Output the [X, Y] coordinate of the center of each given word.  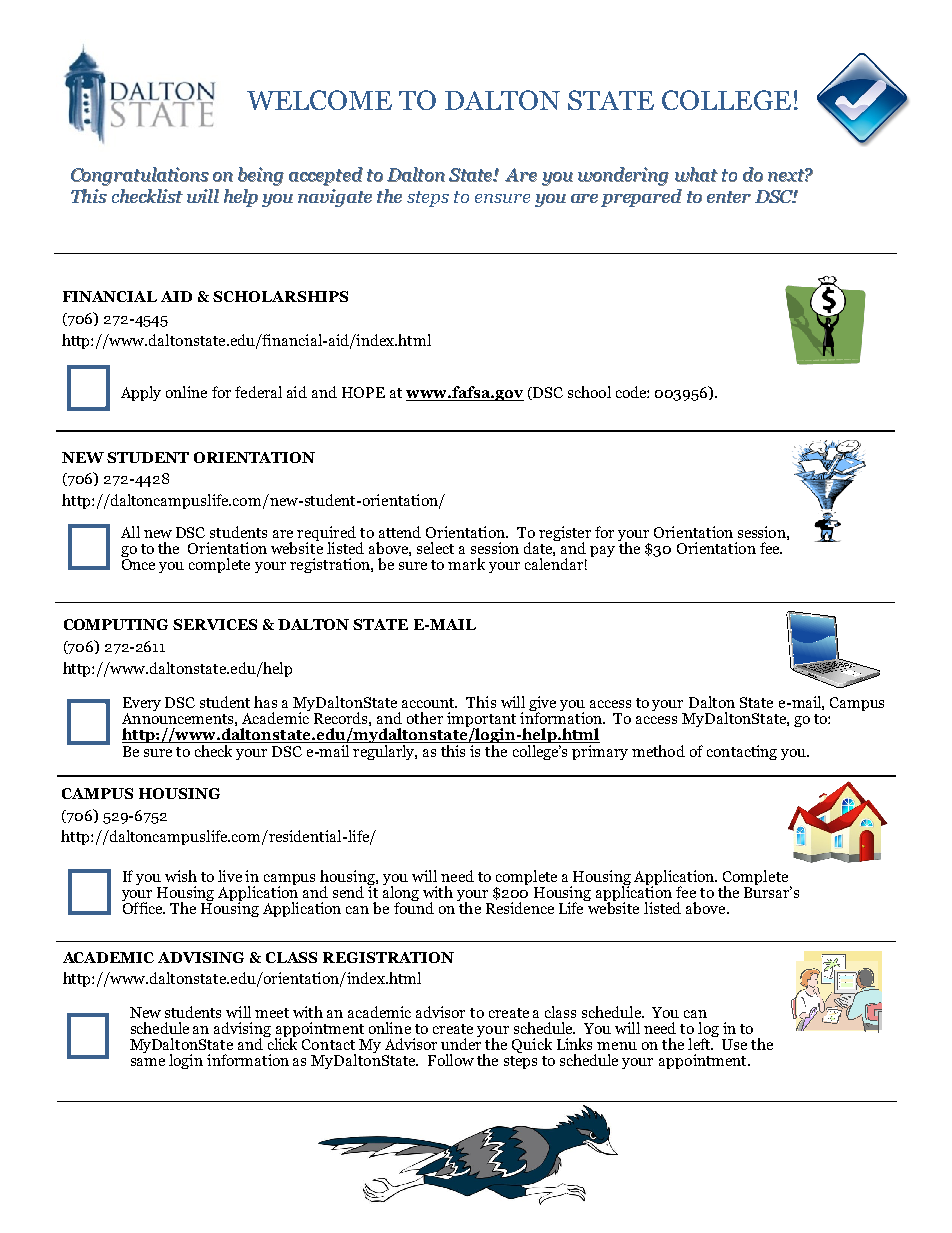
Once [138, 563]
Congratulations [140, 176]
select [435, 548]
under [461, 1043]
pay [602, 551]
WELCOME [319, 100]
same [148, 1062]
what [696, 174]
